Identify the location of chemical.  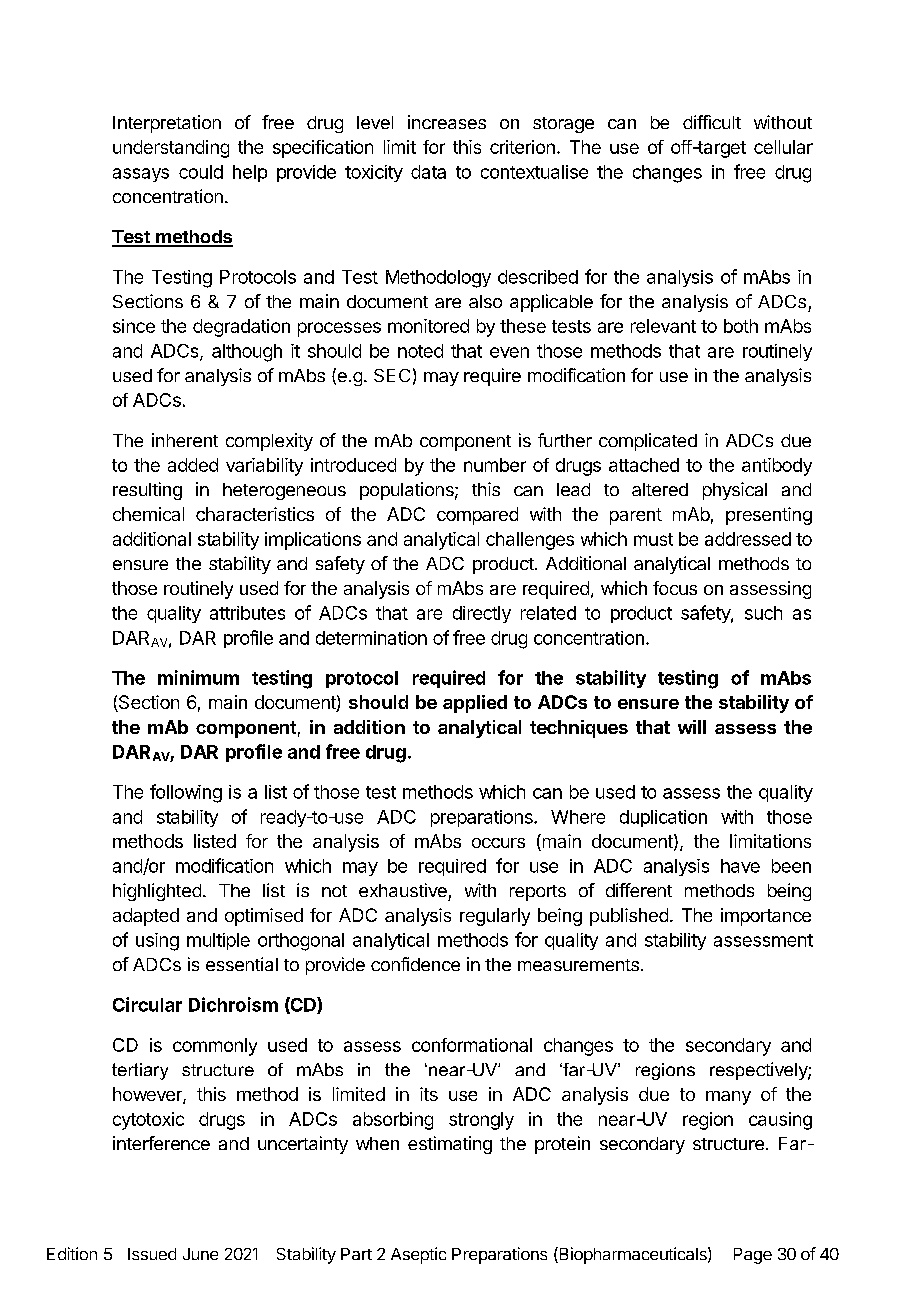
(148, 514).
